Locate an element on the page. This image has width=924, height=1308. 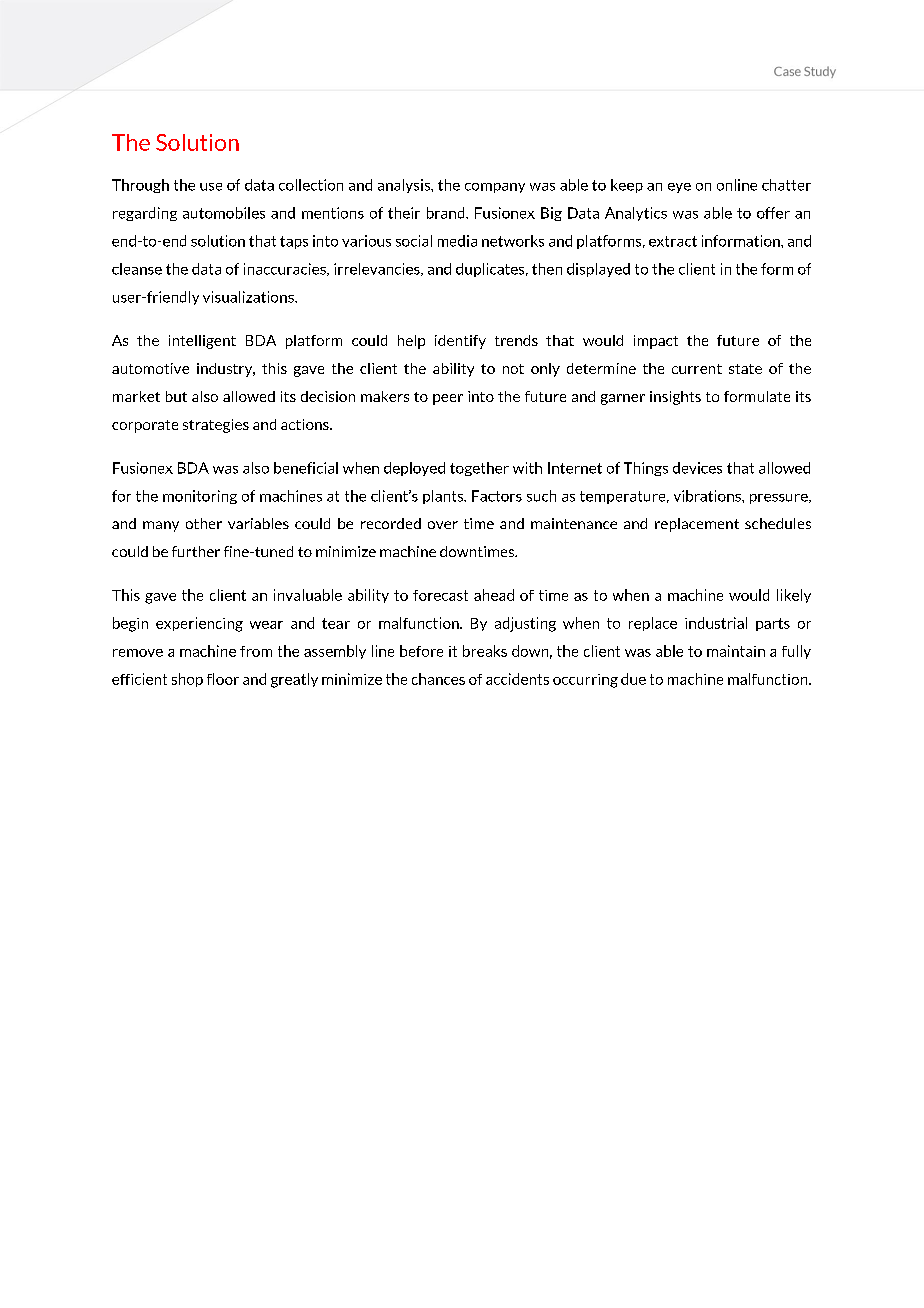
peer is located at coordinates (448, 399).
